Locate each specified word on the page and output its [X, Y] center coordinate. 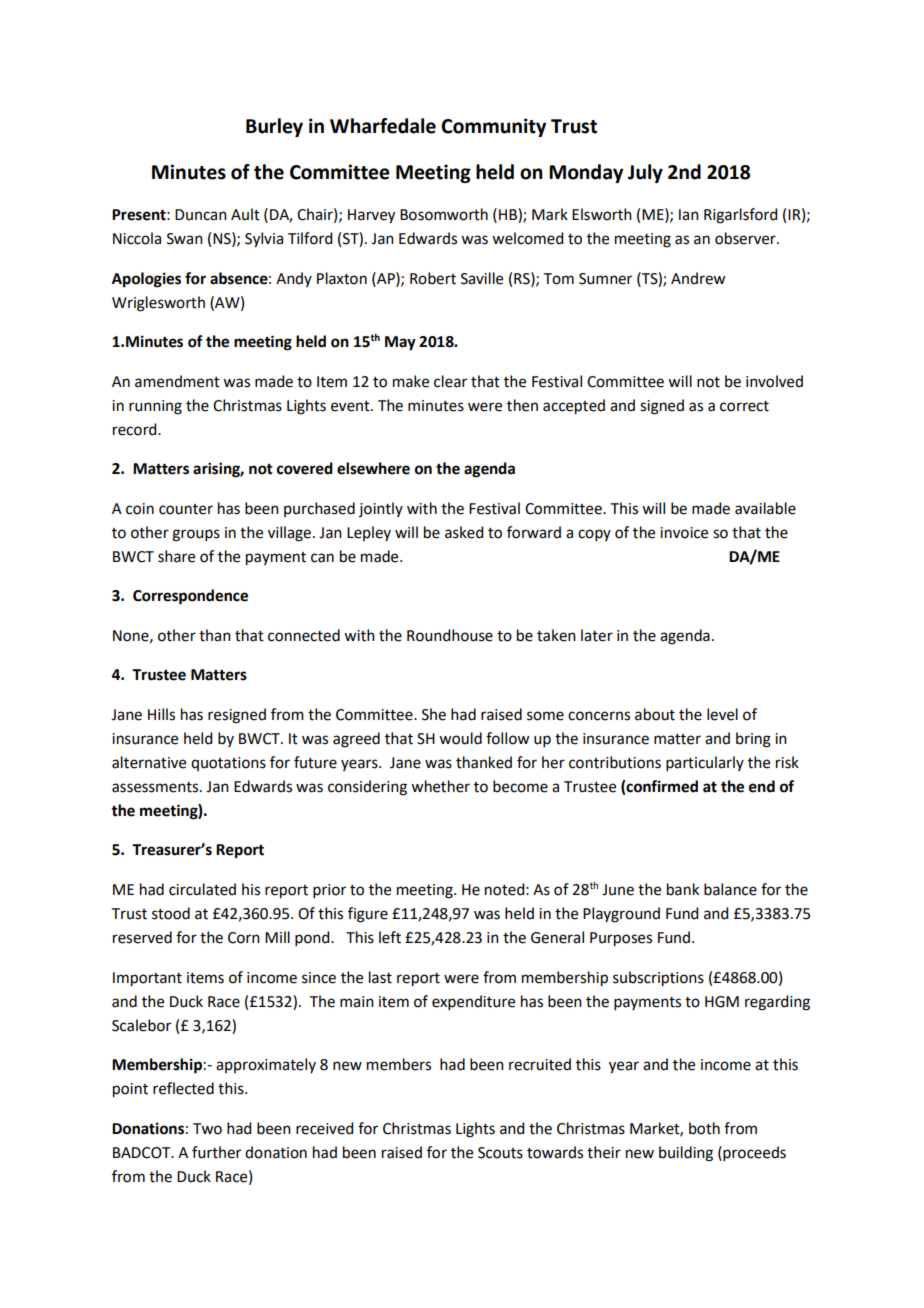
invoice [684, 533]
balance [730, 889]
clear [450, 381]
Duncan [201, 215]
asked [464, 532]
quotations [228, 764]
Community [493, 127]
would [460, 738]
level [722, 714]
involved [774, 381]
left [390, 937]
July [645, 173]
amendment [177, 381]
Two [207, 1129]
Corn [244, 938]
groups [196, 535]
